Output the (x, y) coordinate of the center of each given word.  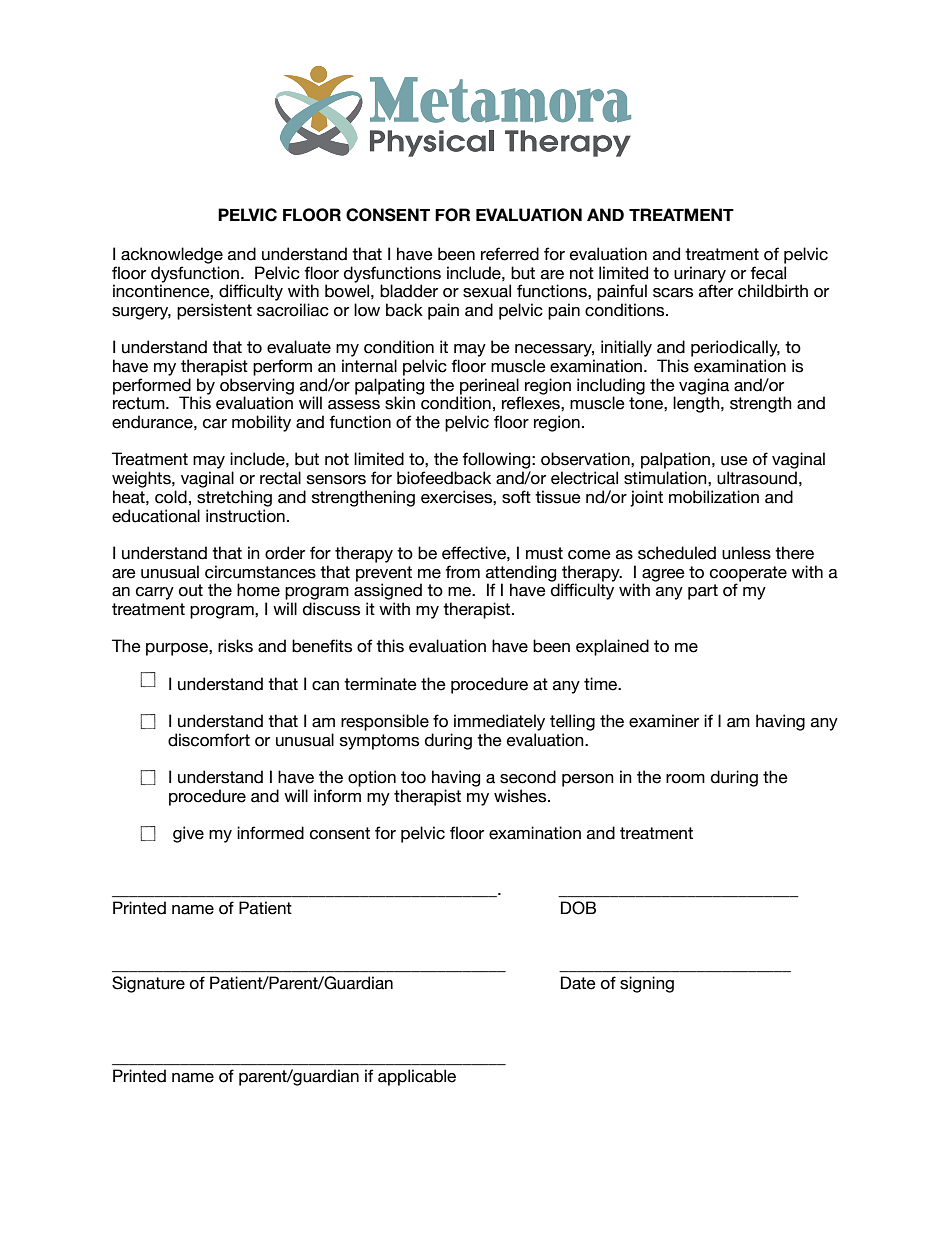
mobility (261, 423)
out (191, 590)
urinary (700, 275)
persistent (214, 311)
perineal (490, 387)
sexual (487, 291)
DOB (578, 908)
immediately (499, 722)
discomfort (209, 740)
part (703, 592)
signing (647, 984)
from (462, 572)
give (188, 834)
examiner (664, 721)
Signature (148, 984)
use (734, 461)
